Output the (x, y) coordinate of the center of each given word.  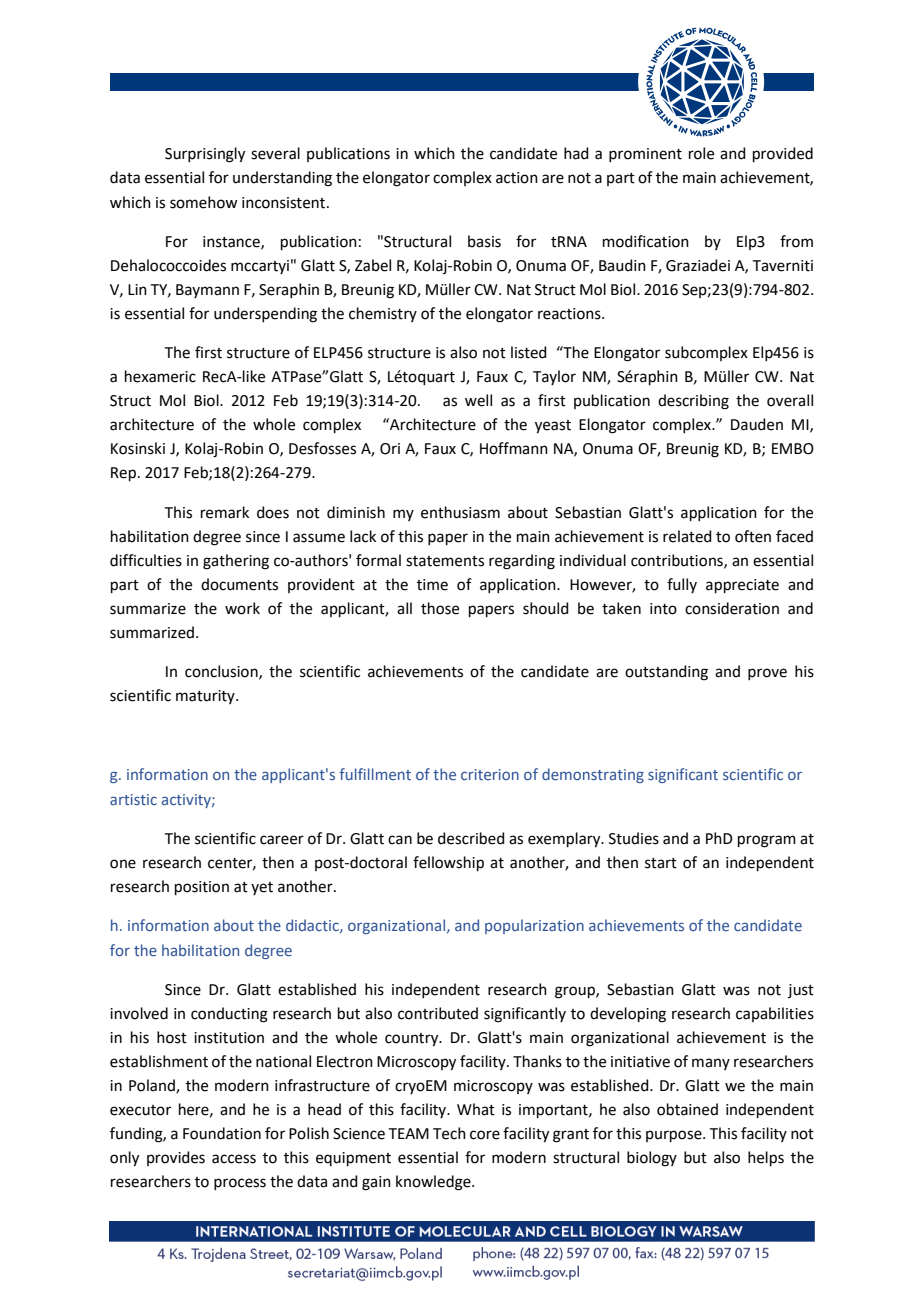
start (661, 863)
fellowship (448, 863)
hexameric (160, 376)
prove (767, 674)
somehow (203, 202)
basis (484, 241)
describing (693, 402)
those (440, 608)
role (701, 153)
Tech (449, 1133)
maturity (206, 697)
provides (176, 1158)
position (202, 888)
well (478, 400)
